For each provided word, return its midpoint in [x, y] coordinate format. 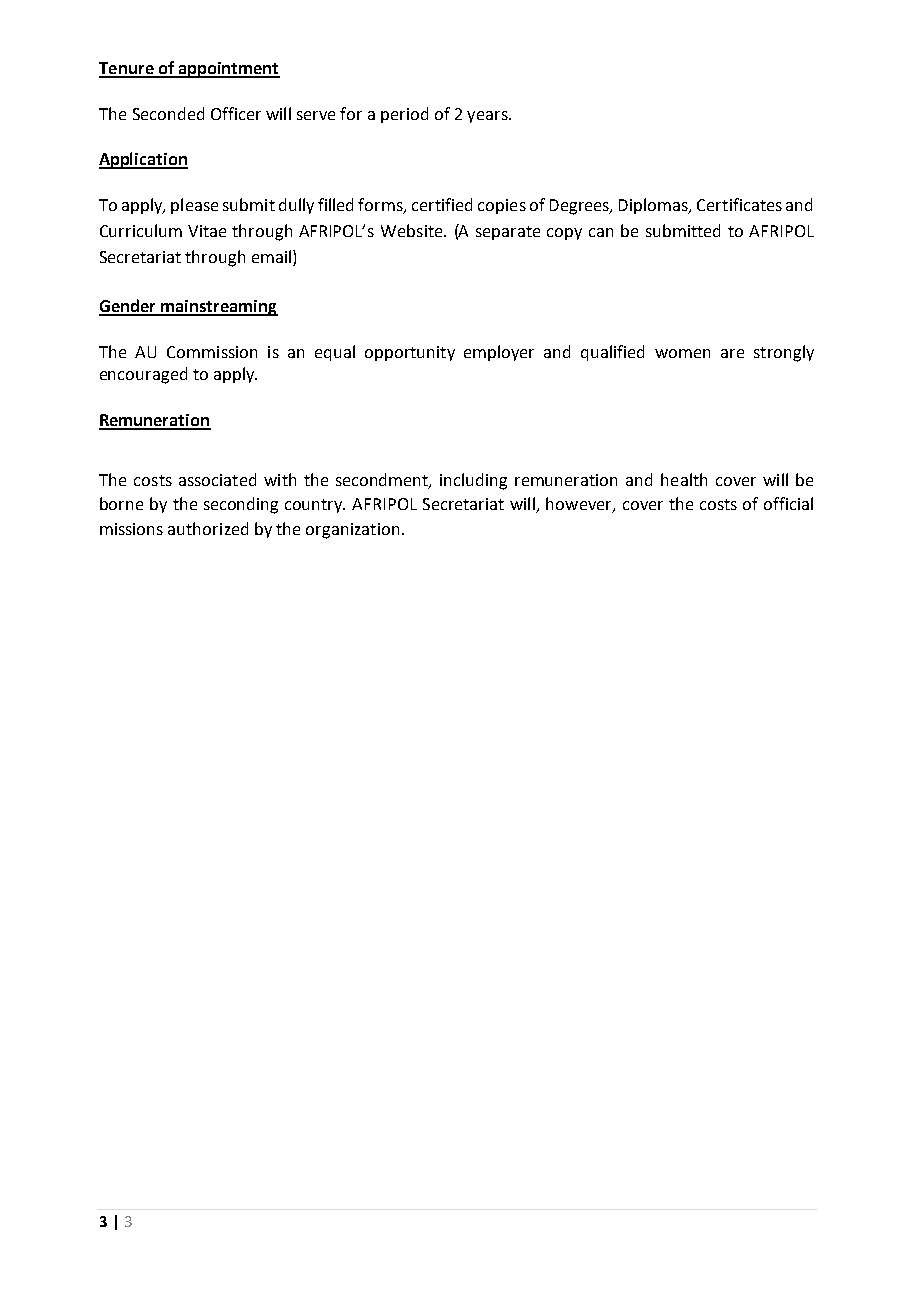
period [404, 115]
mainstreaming [218, 308]
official [788, 503]
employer [499, 353]
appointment [228, 70]
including [473, 481]
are [732, 353]
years [488, 117]
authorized [208, 528]
